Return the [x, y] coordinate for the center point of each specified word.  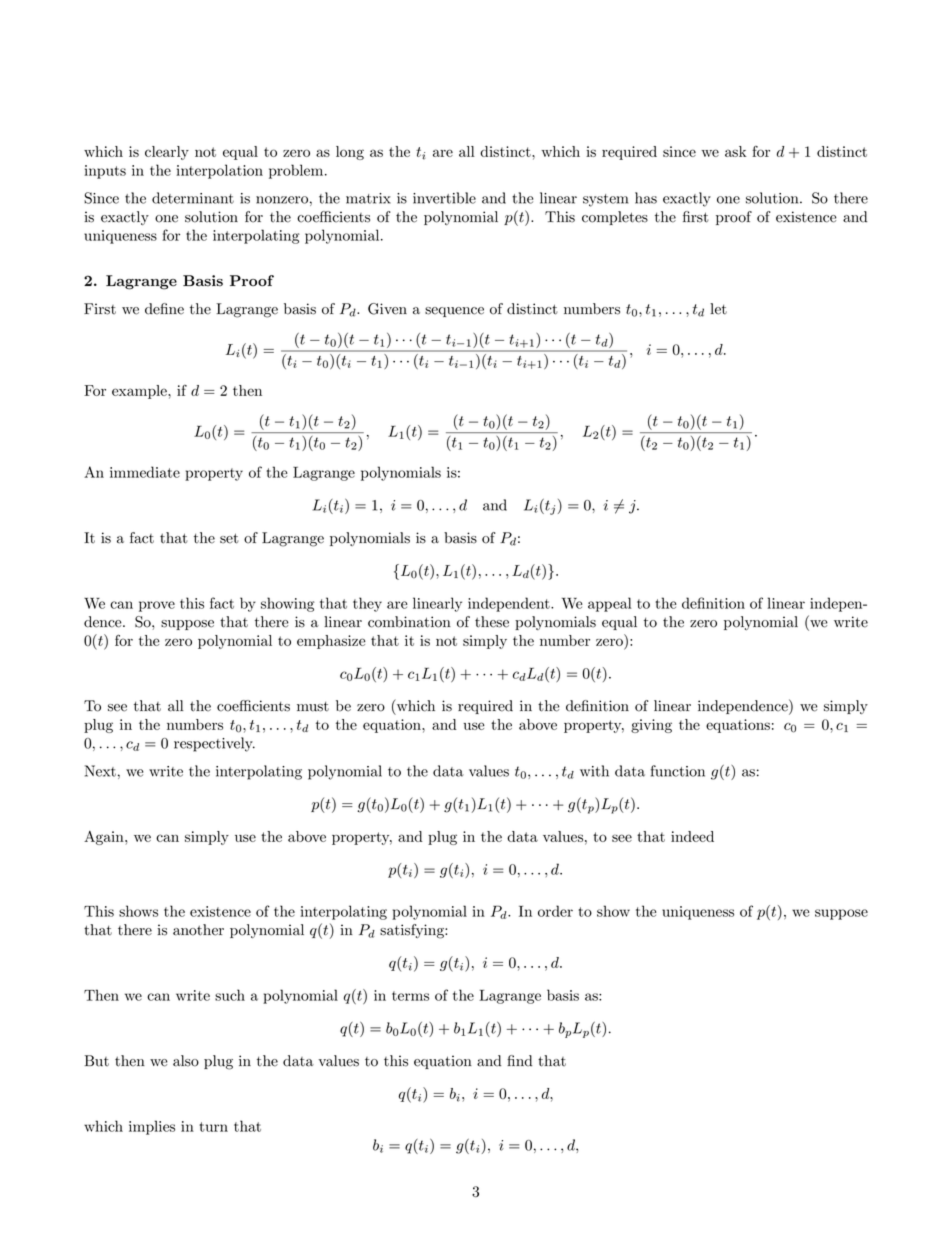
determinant [193, 198]
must [313, 706]
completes [615, 218]
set [229, 538]
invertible [444, 198]
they [367, 604]
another [198, 930]
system [605, 200]
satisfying [413, 931]
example [140, 392]
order [555, 911]
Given [387, 309]
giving [651, 726]
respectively [214, 744]
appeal [609, 604]
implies [152, 1127]
